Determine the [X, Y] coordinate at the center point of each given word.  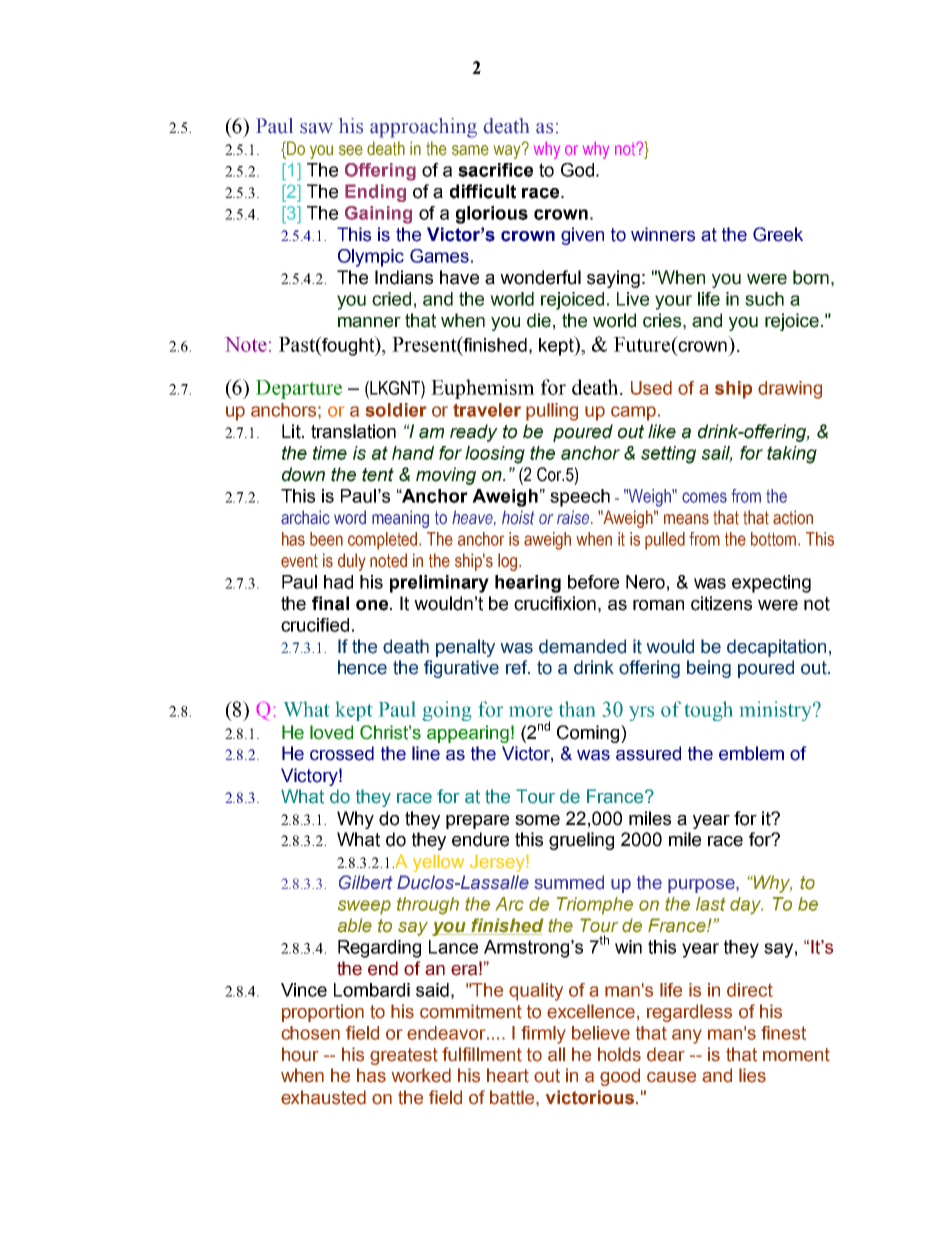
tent [378, 475]
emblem [751, 753]
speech [580, 498]
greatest [404, 1056]
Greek [778, 234]
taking [792, 455]
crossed [342, 753]
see [351, 150]
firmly [543, 1035]
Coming [589, 734]
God [577, 170]
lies [752, 1075]
